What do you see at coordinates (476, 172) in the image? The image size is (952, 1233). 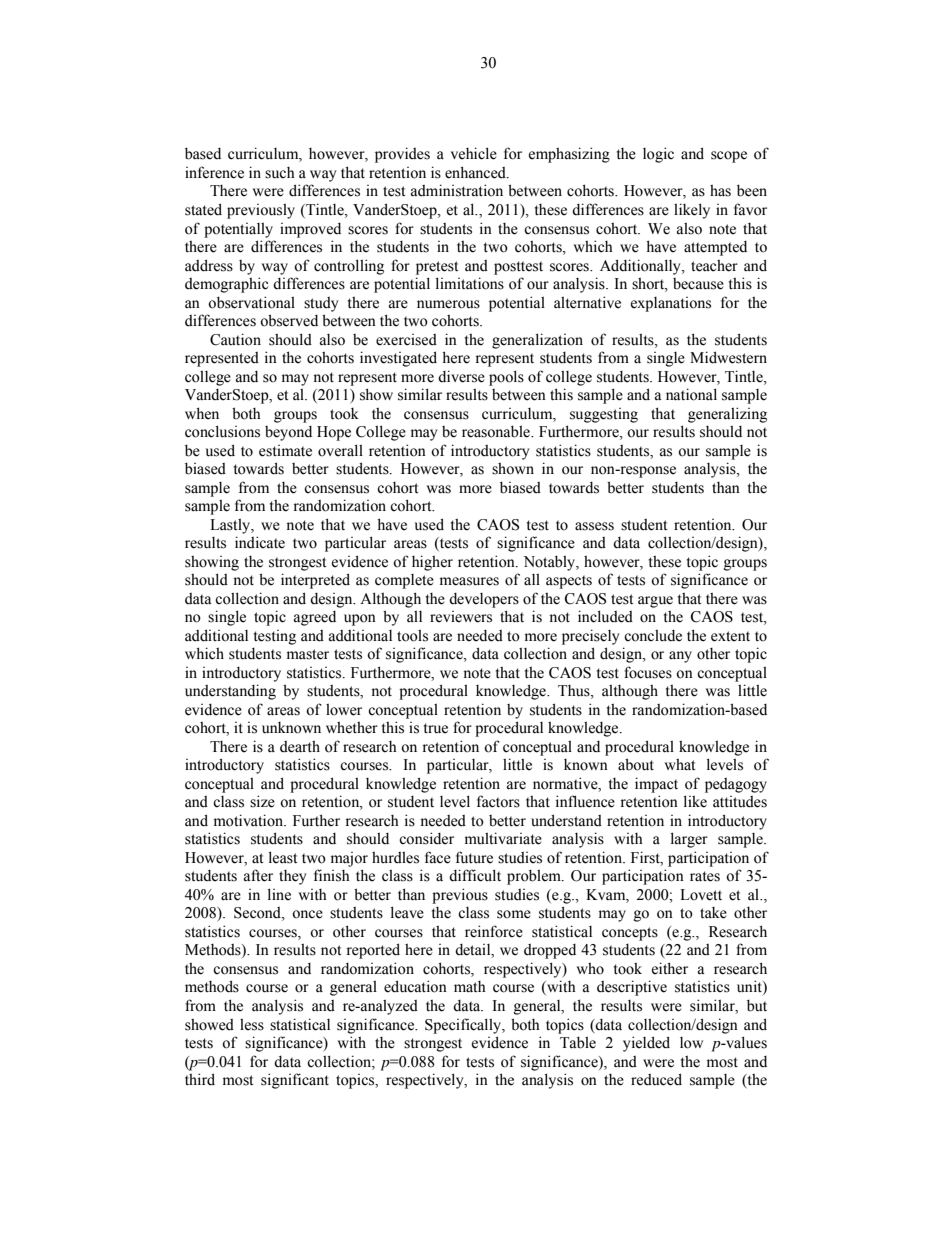 I see `enhanced` at bounding box center [476, 172].
